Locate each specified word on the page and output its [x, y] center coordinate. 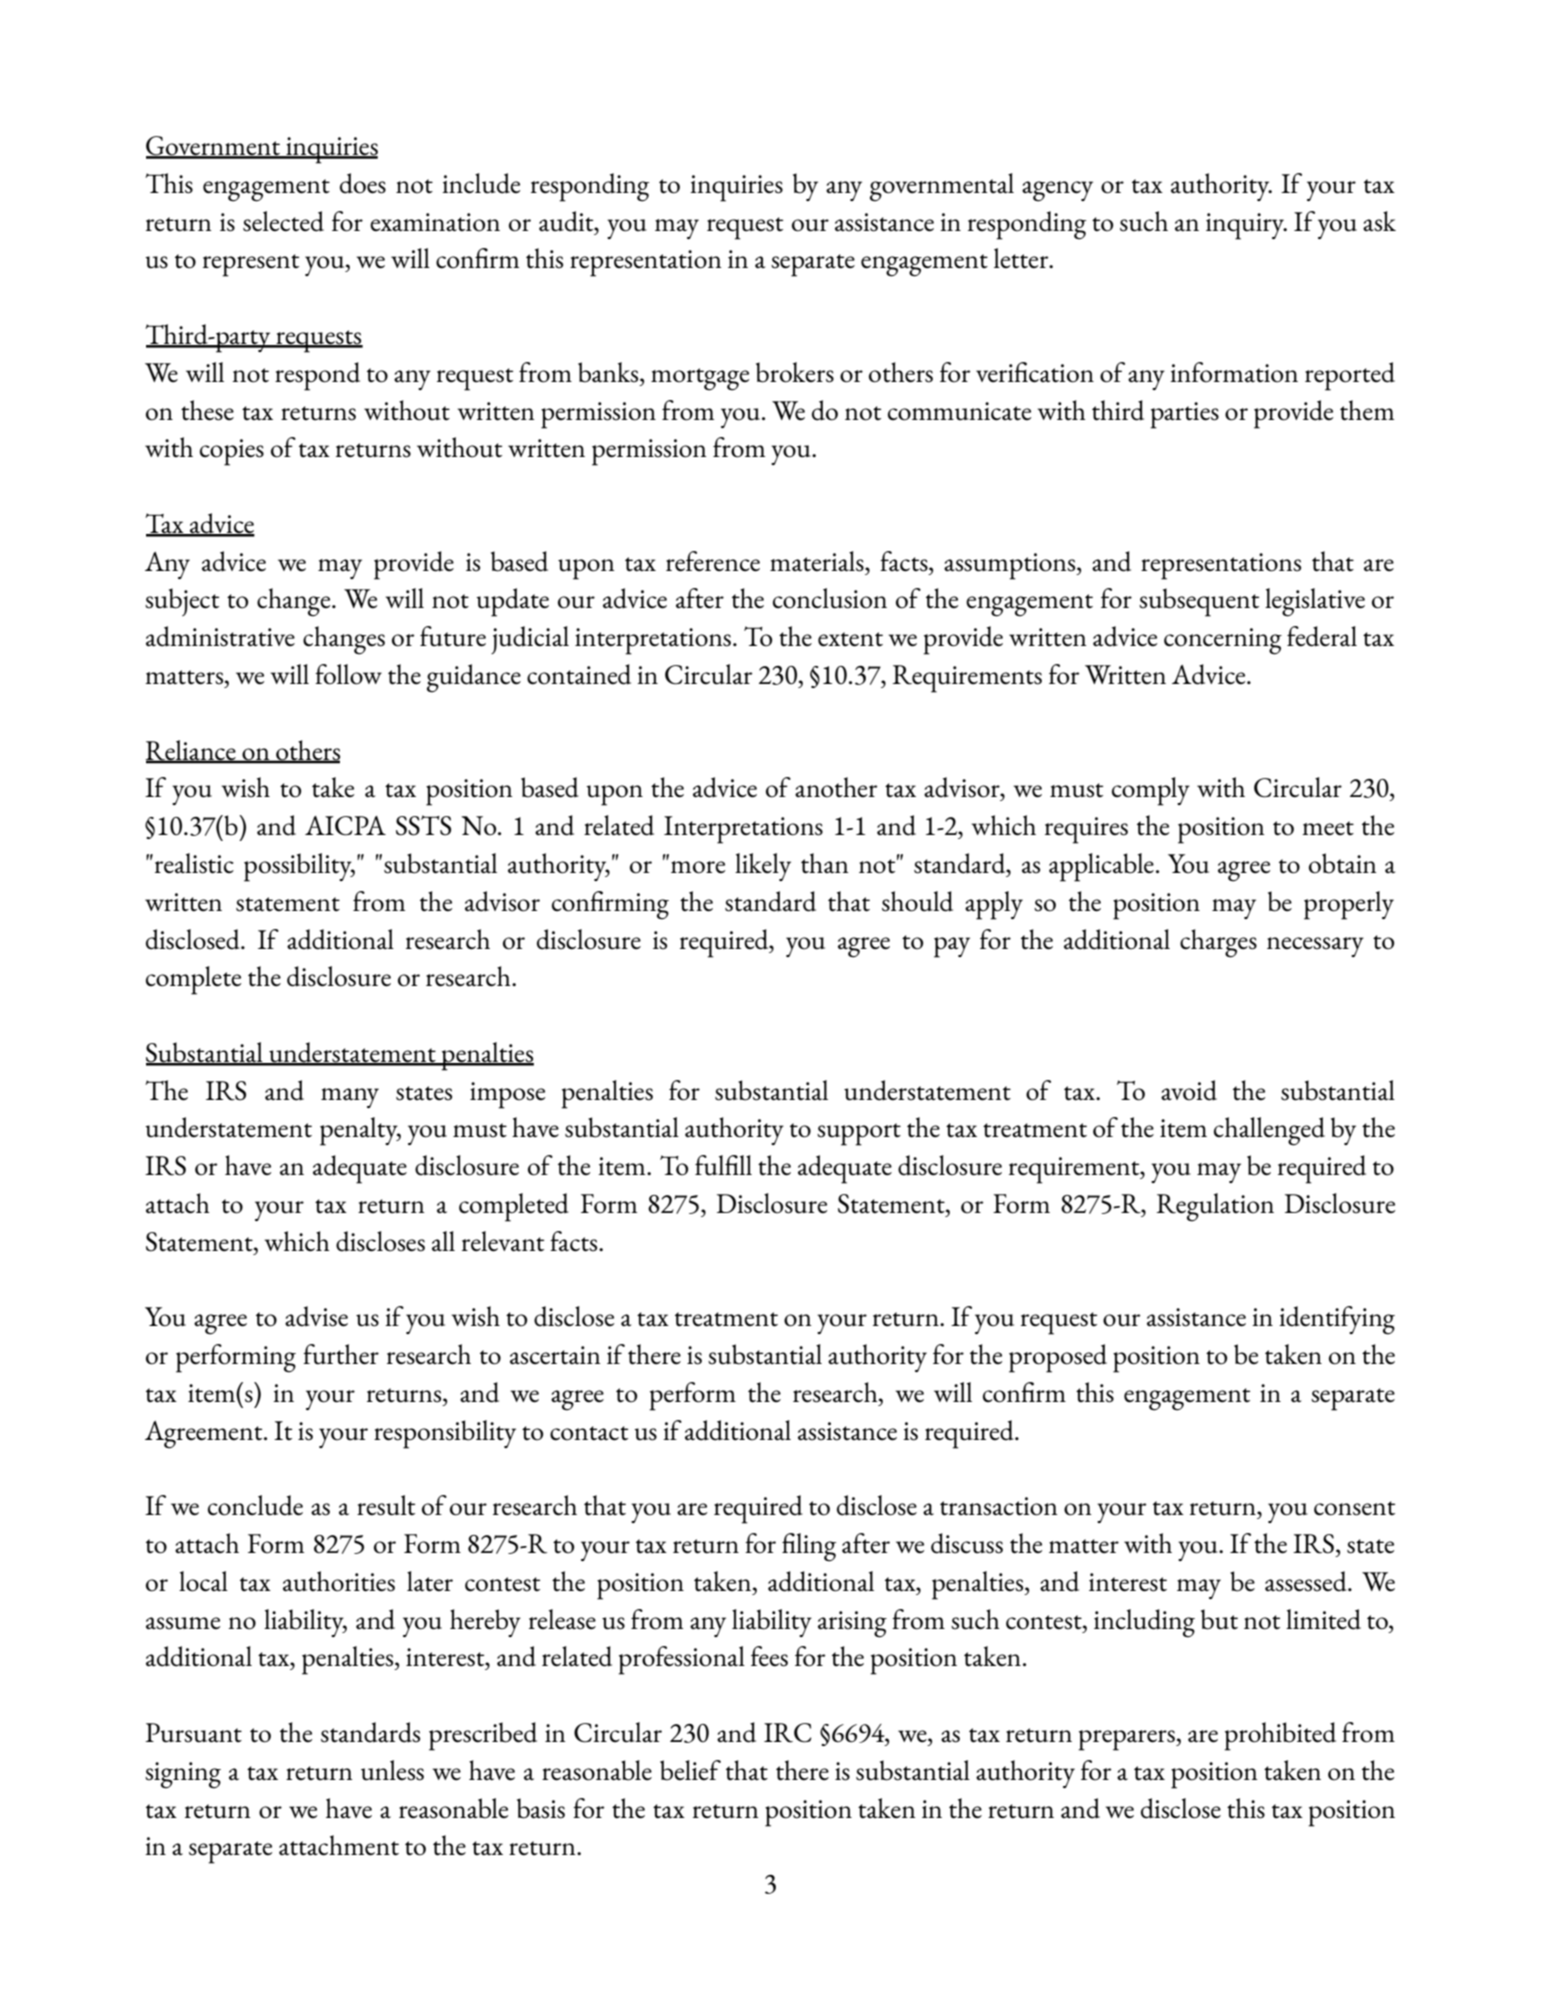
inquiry [1246, 226]
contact [589, 1433]
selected [283, 221]
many [350, 1098]
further [341, 1354]
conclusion [830, 598]
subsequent [1199, 602]
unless [392, 1770]
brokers [795, 372]
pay [952, 947]
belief [690, 1770]
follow [348, 674]
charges [1218, 943]
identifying [1337, 1320]
